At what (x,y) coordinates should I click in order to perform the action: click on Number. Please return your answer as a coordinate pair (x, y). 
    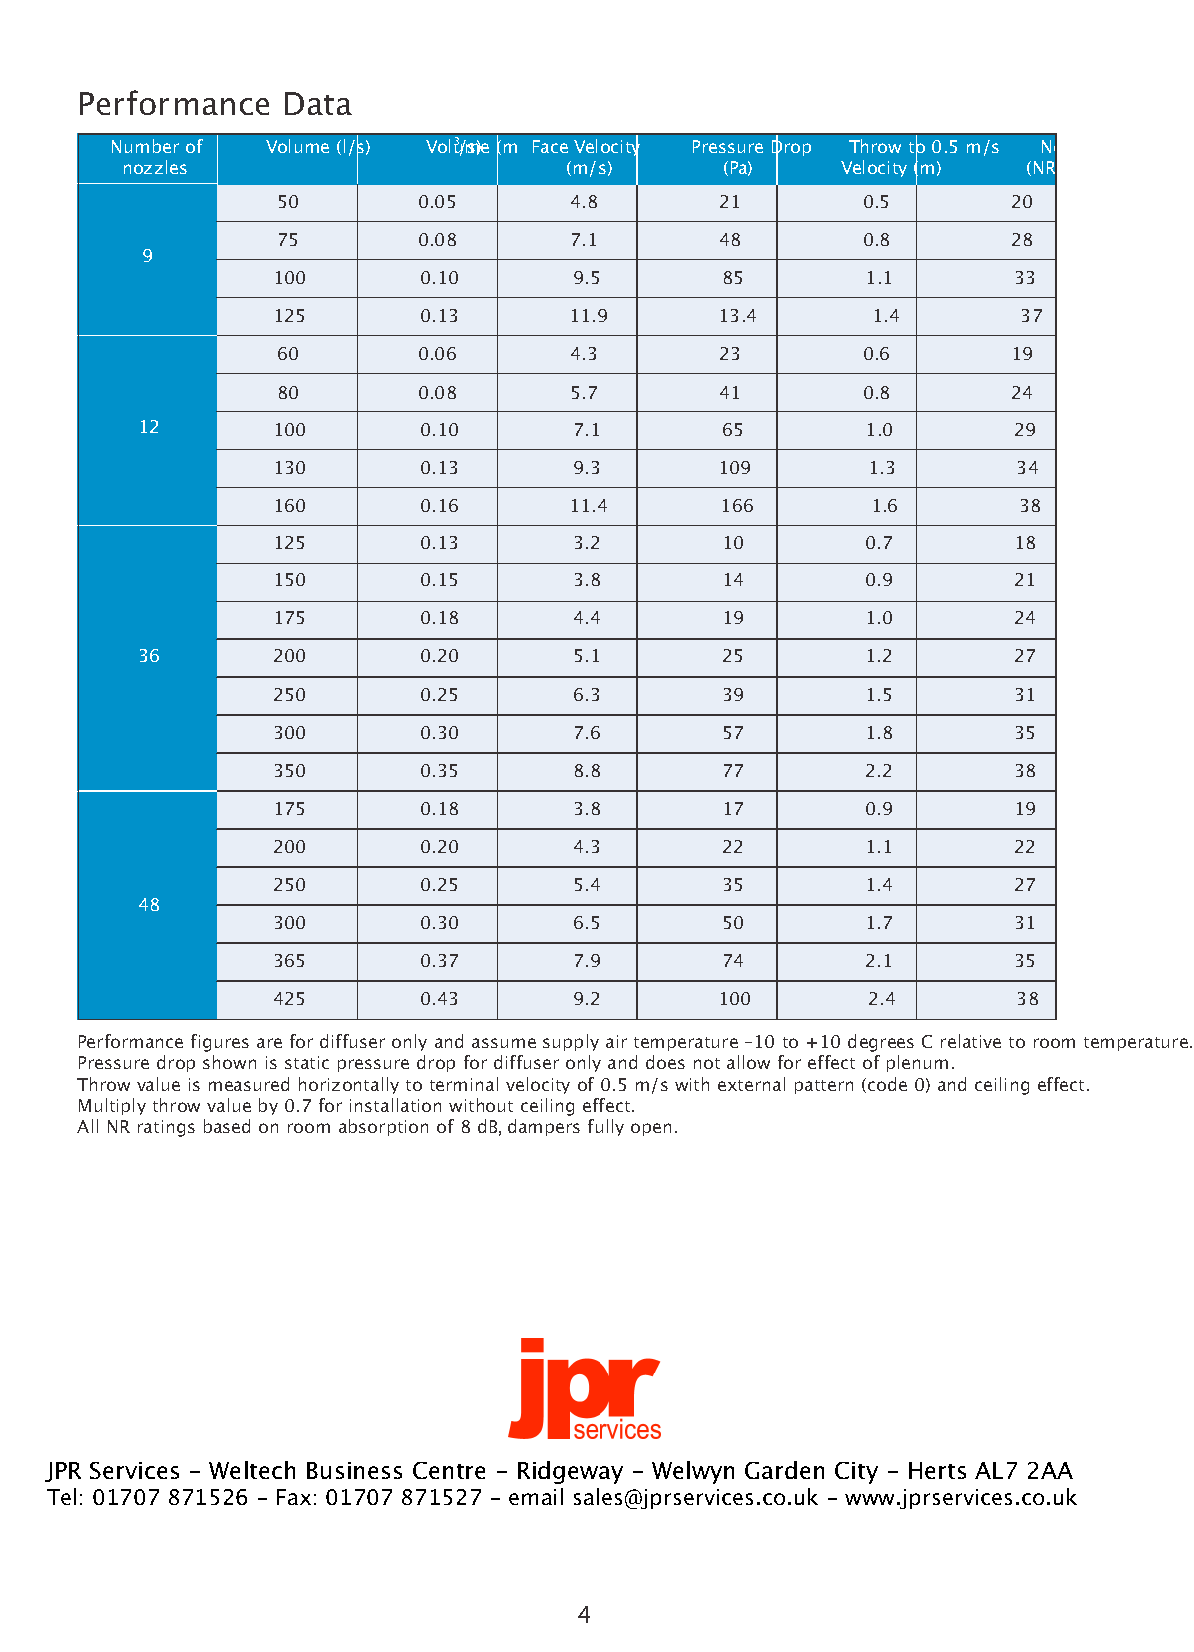
    Looking at the image, I should click on (145, 146).
